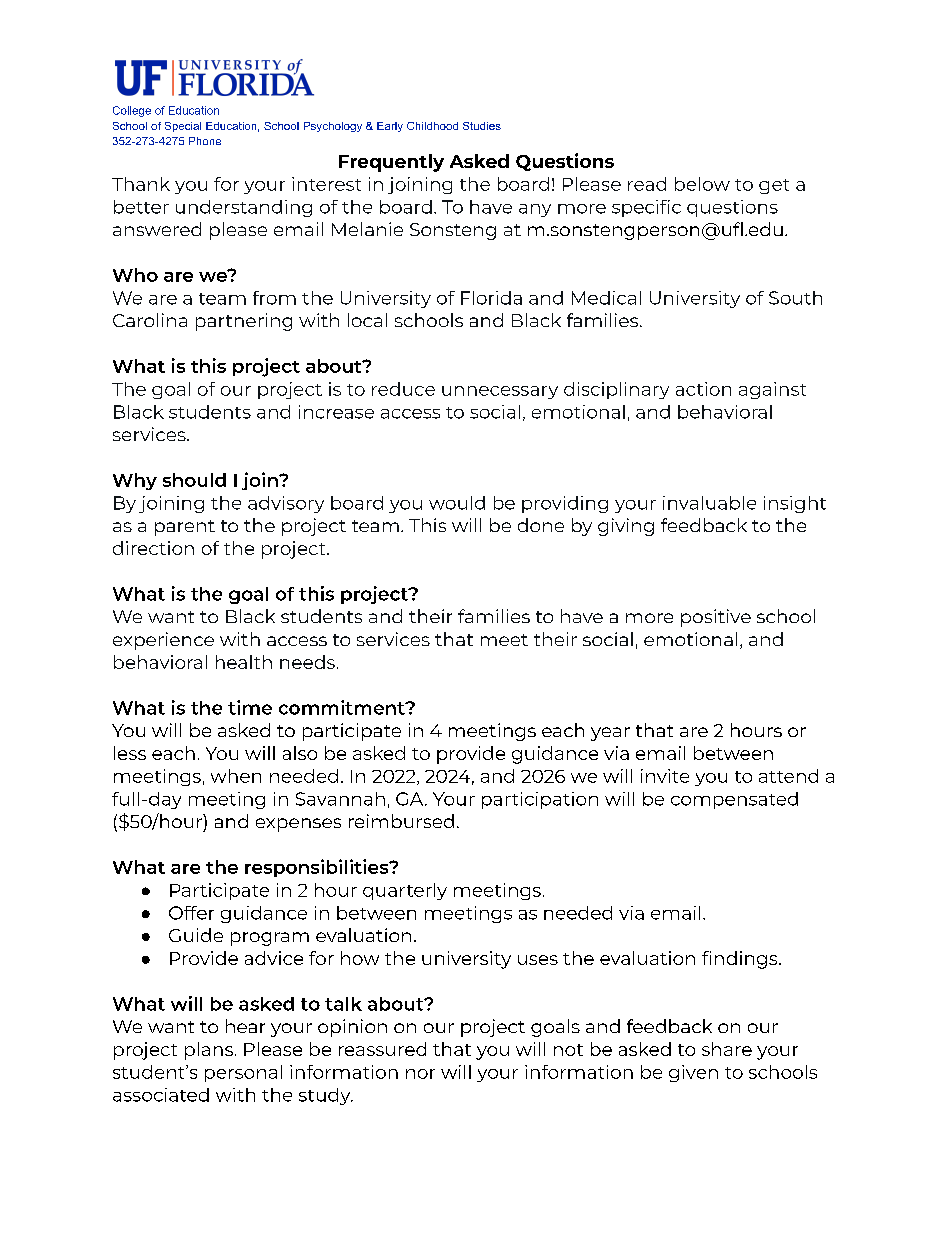 This screenshot has width=952, height=1233. Describe the element at coordinates (716, 618) in the screenshot. I see `positive` at that location.
